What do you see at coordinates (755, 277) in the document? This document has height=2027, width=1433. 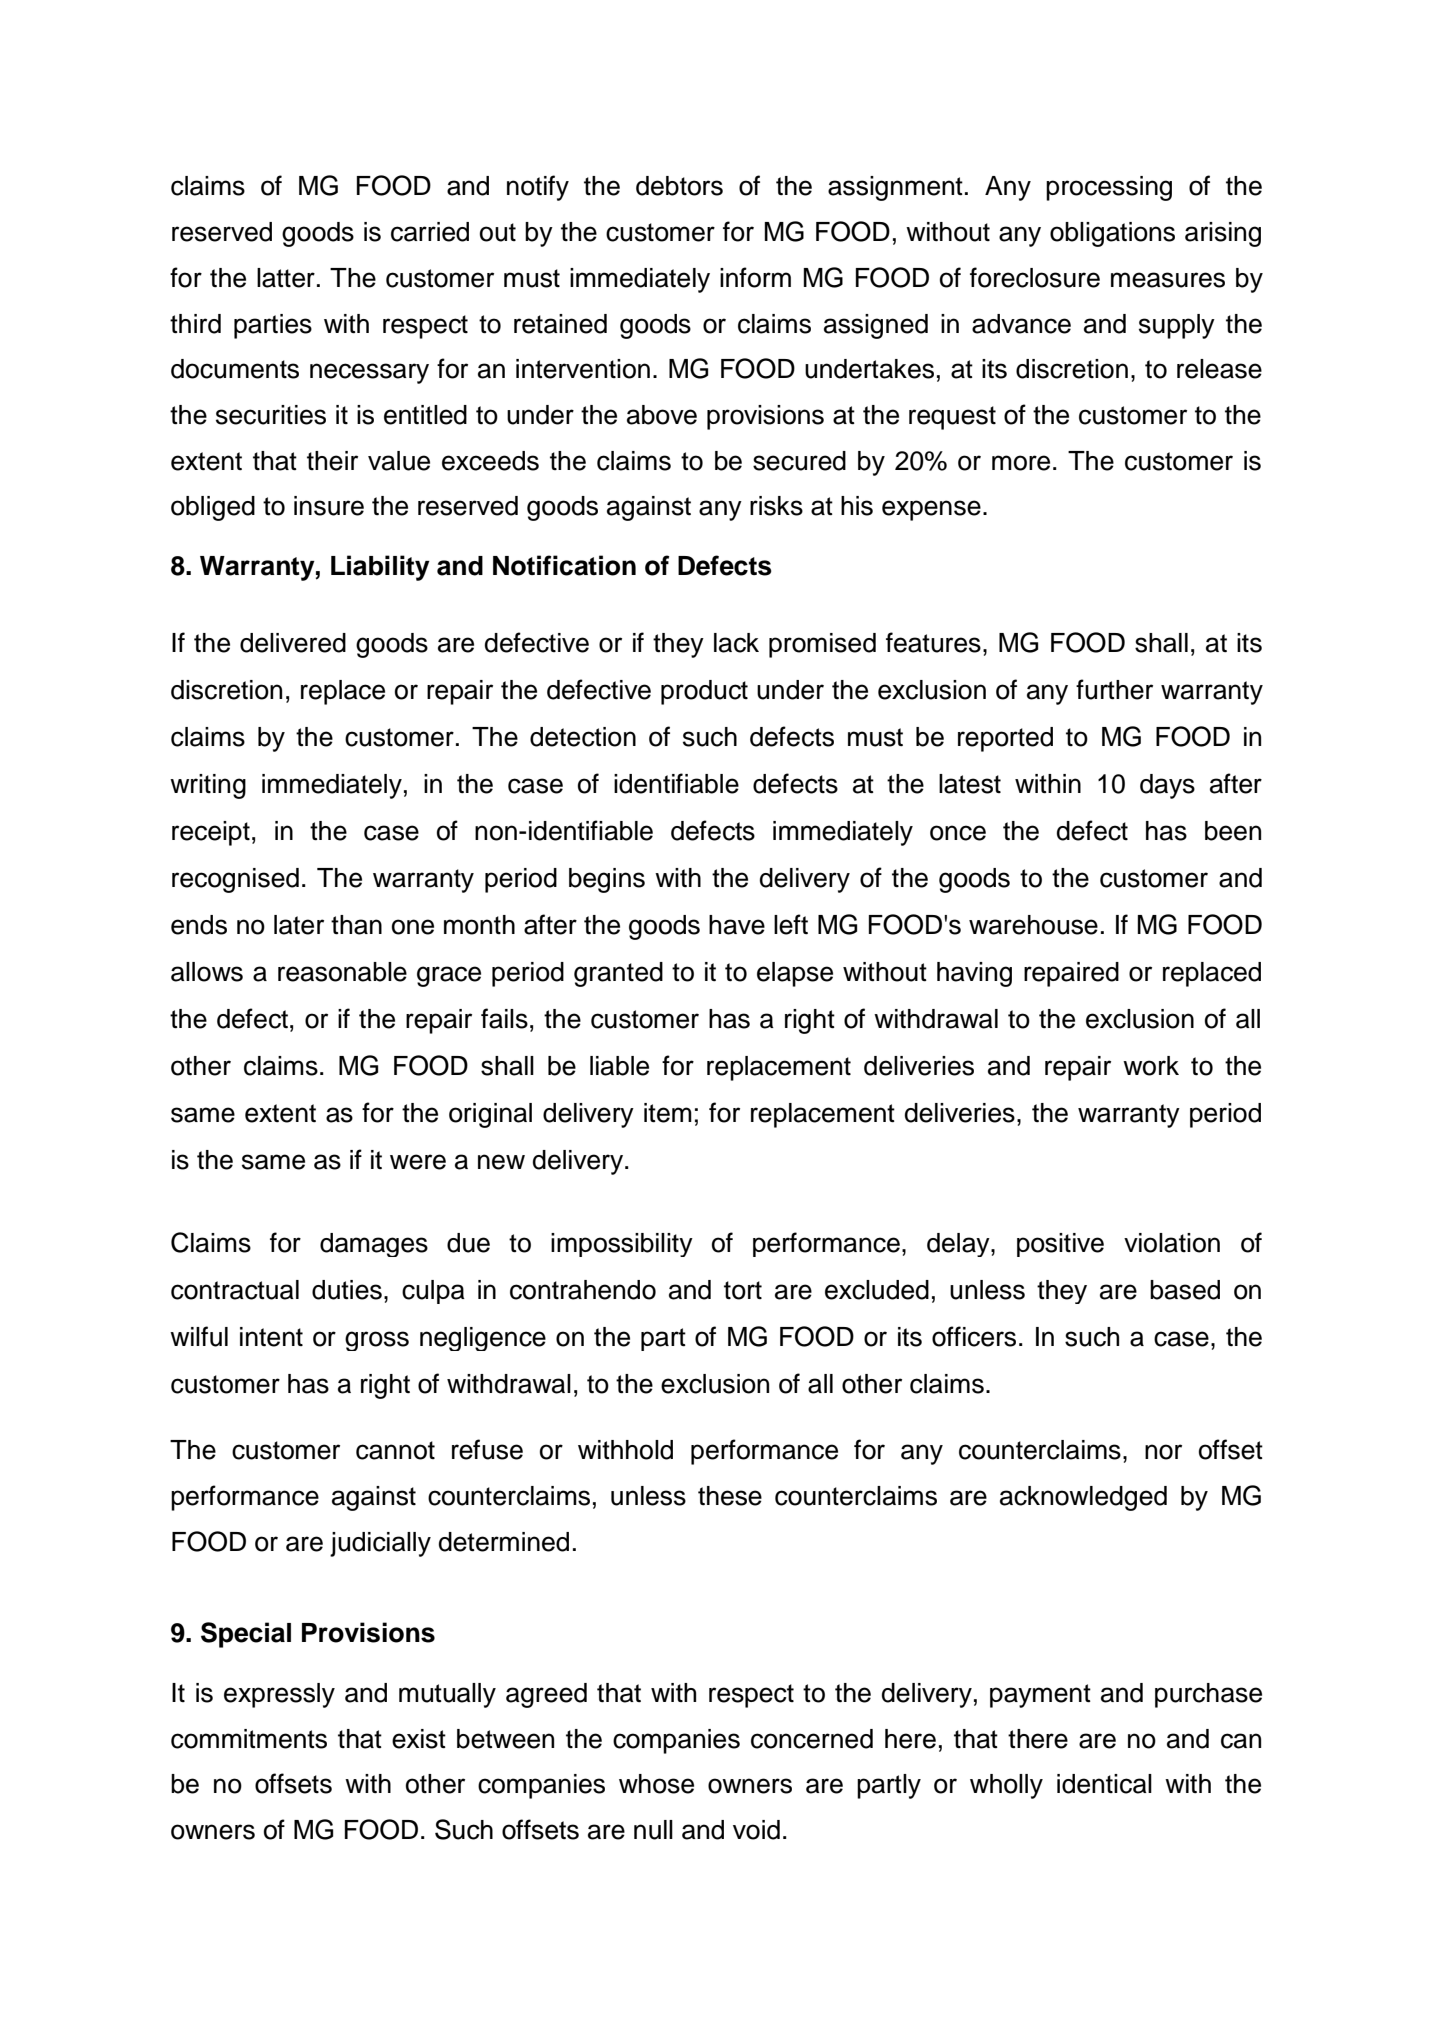 I see `inform` at bounding box center [755, 277].
